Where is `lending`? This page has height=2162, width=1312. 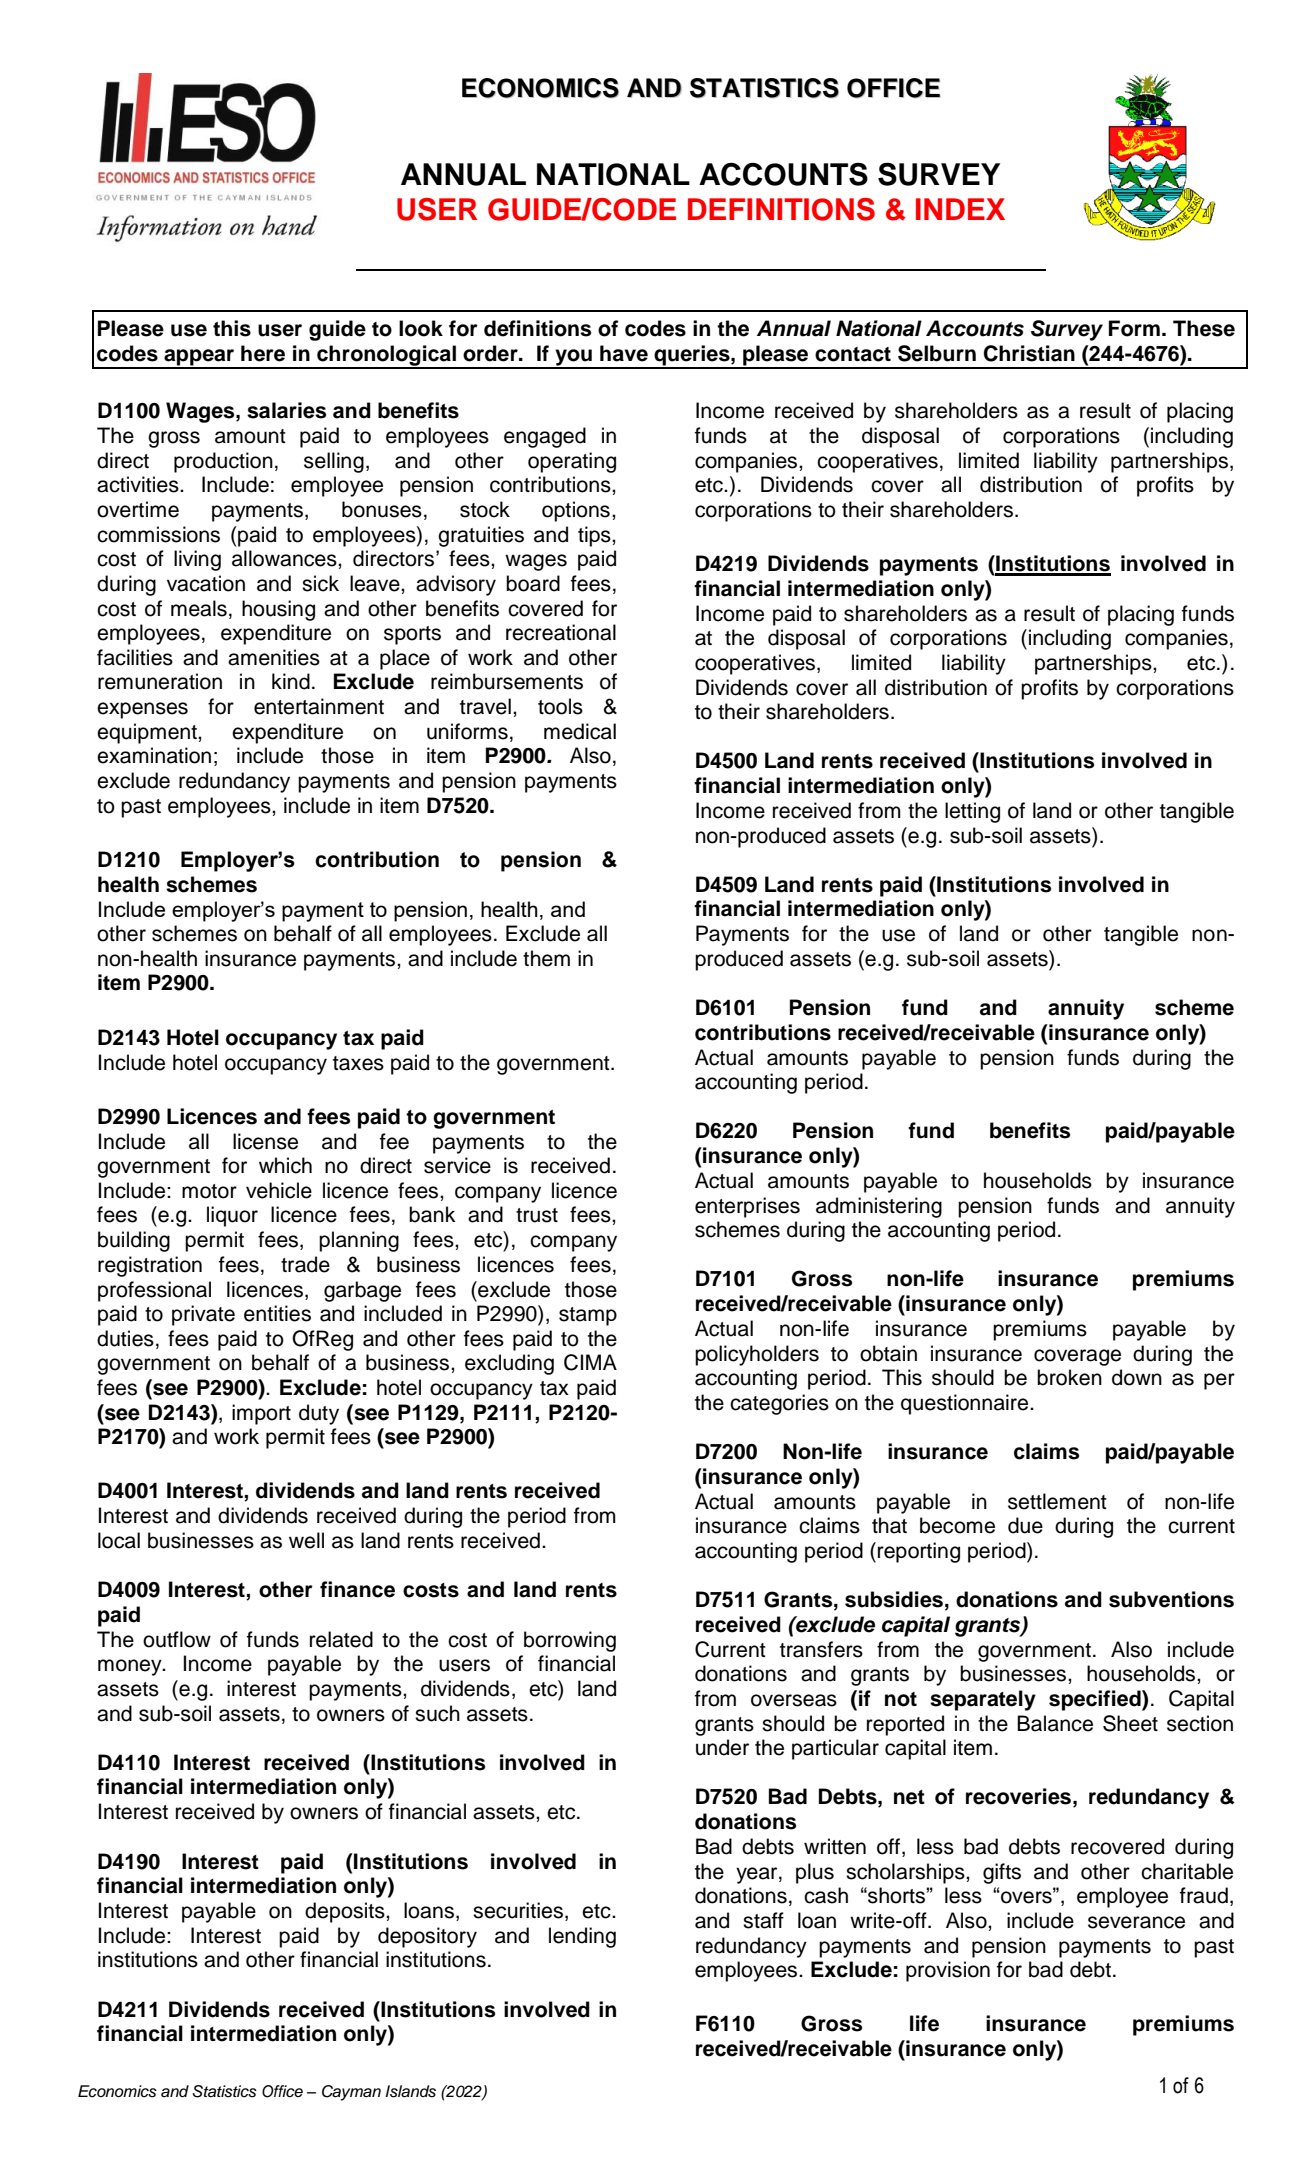
lending is located at coordinates (582, 1937).
